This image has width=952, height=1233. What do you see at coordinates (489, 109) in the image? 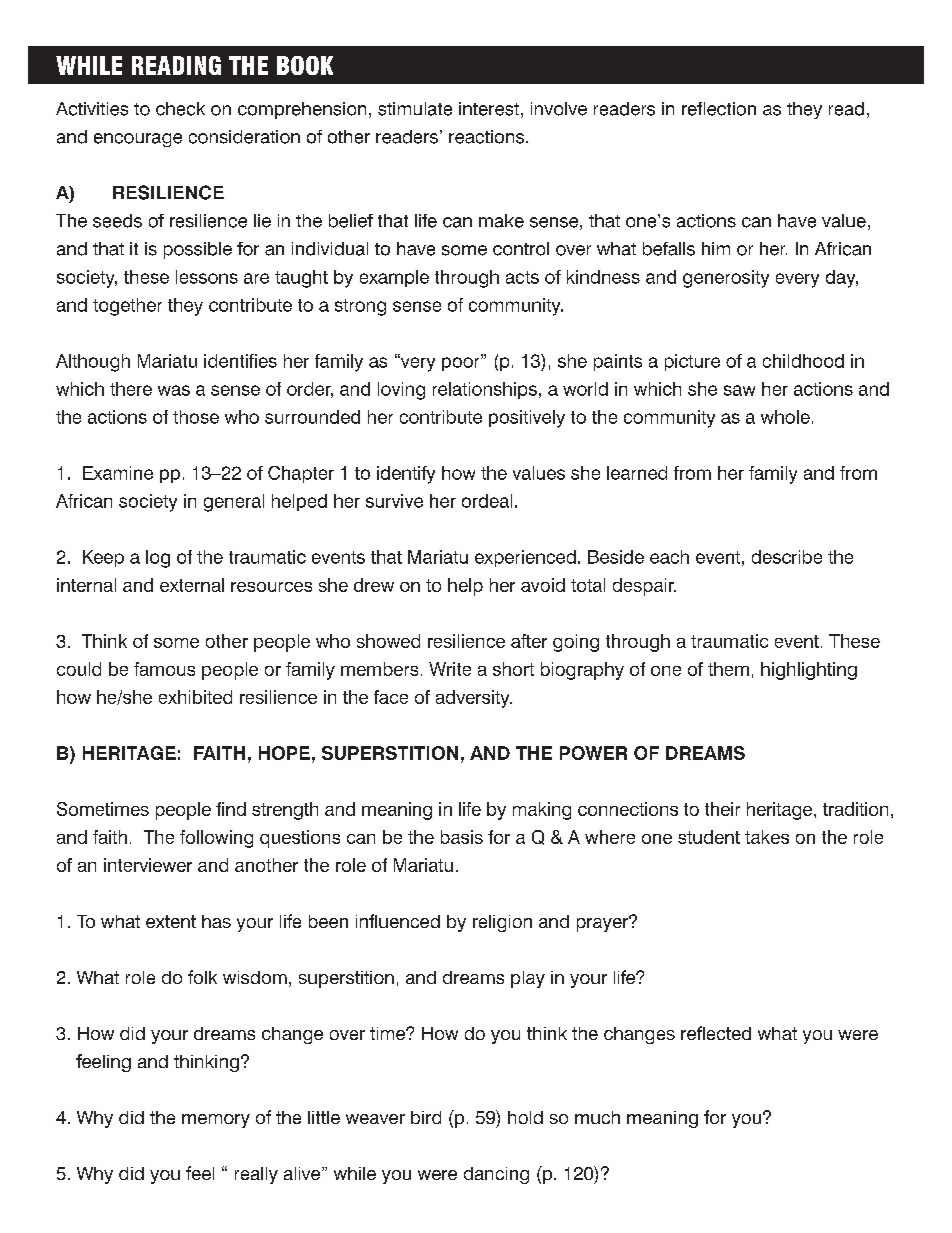
I see `interest` at bounding box center [489, 109].
